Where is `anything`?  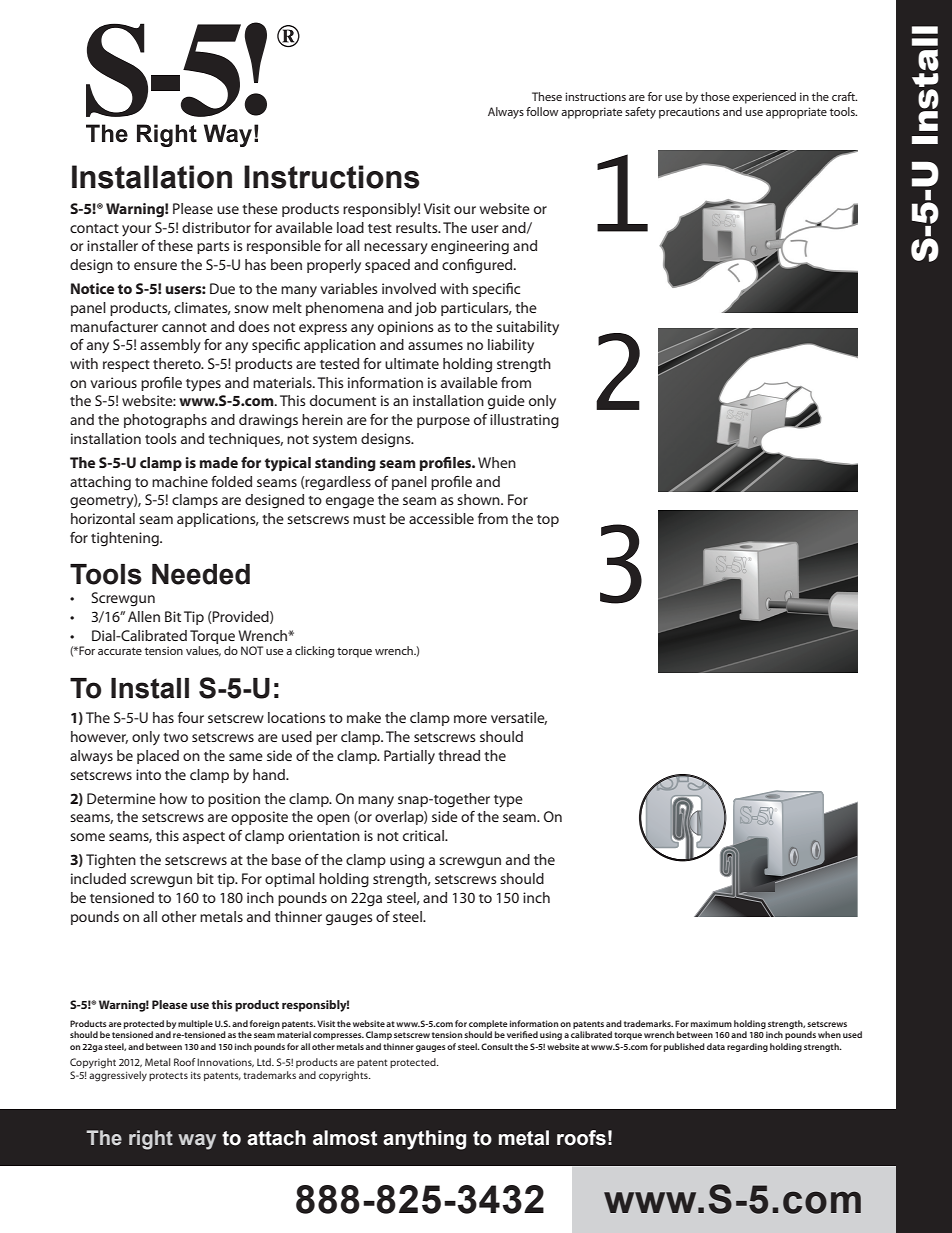 anything is located at coordinates (424, 1140).
